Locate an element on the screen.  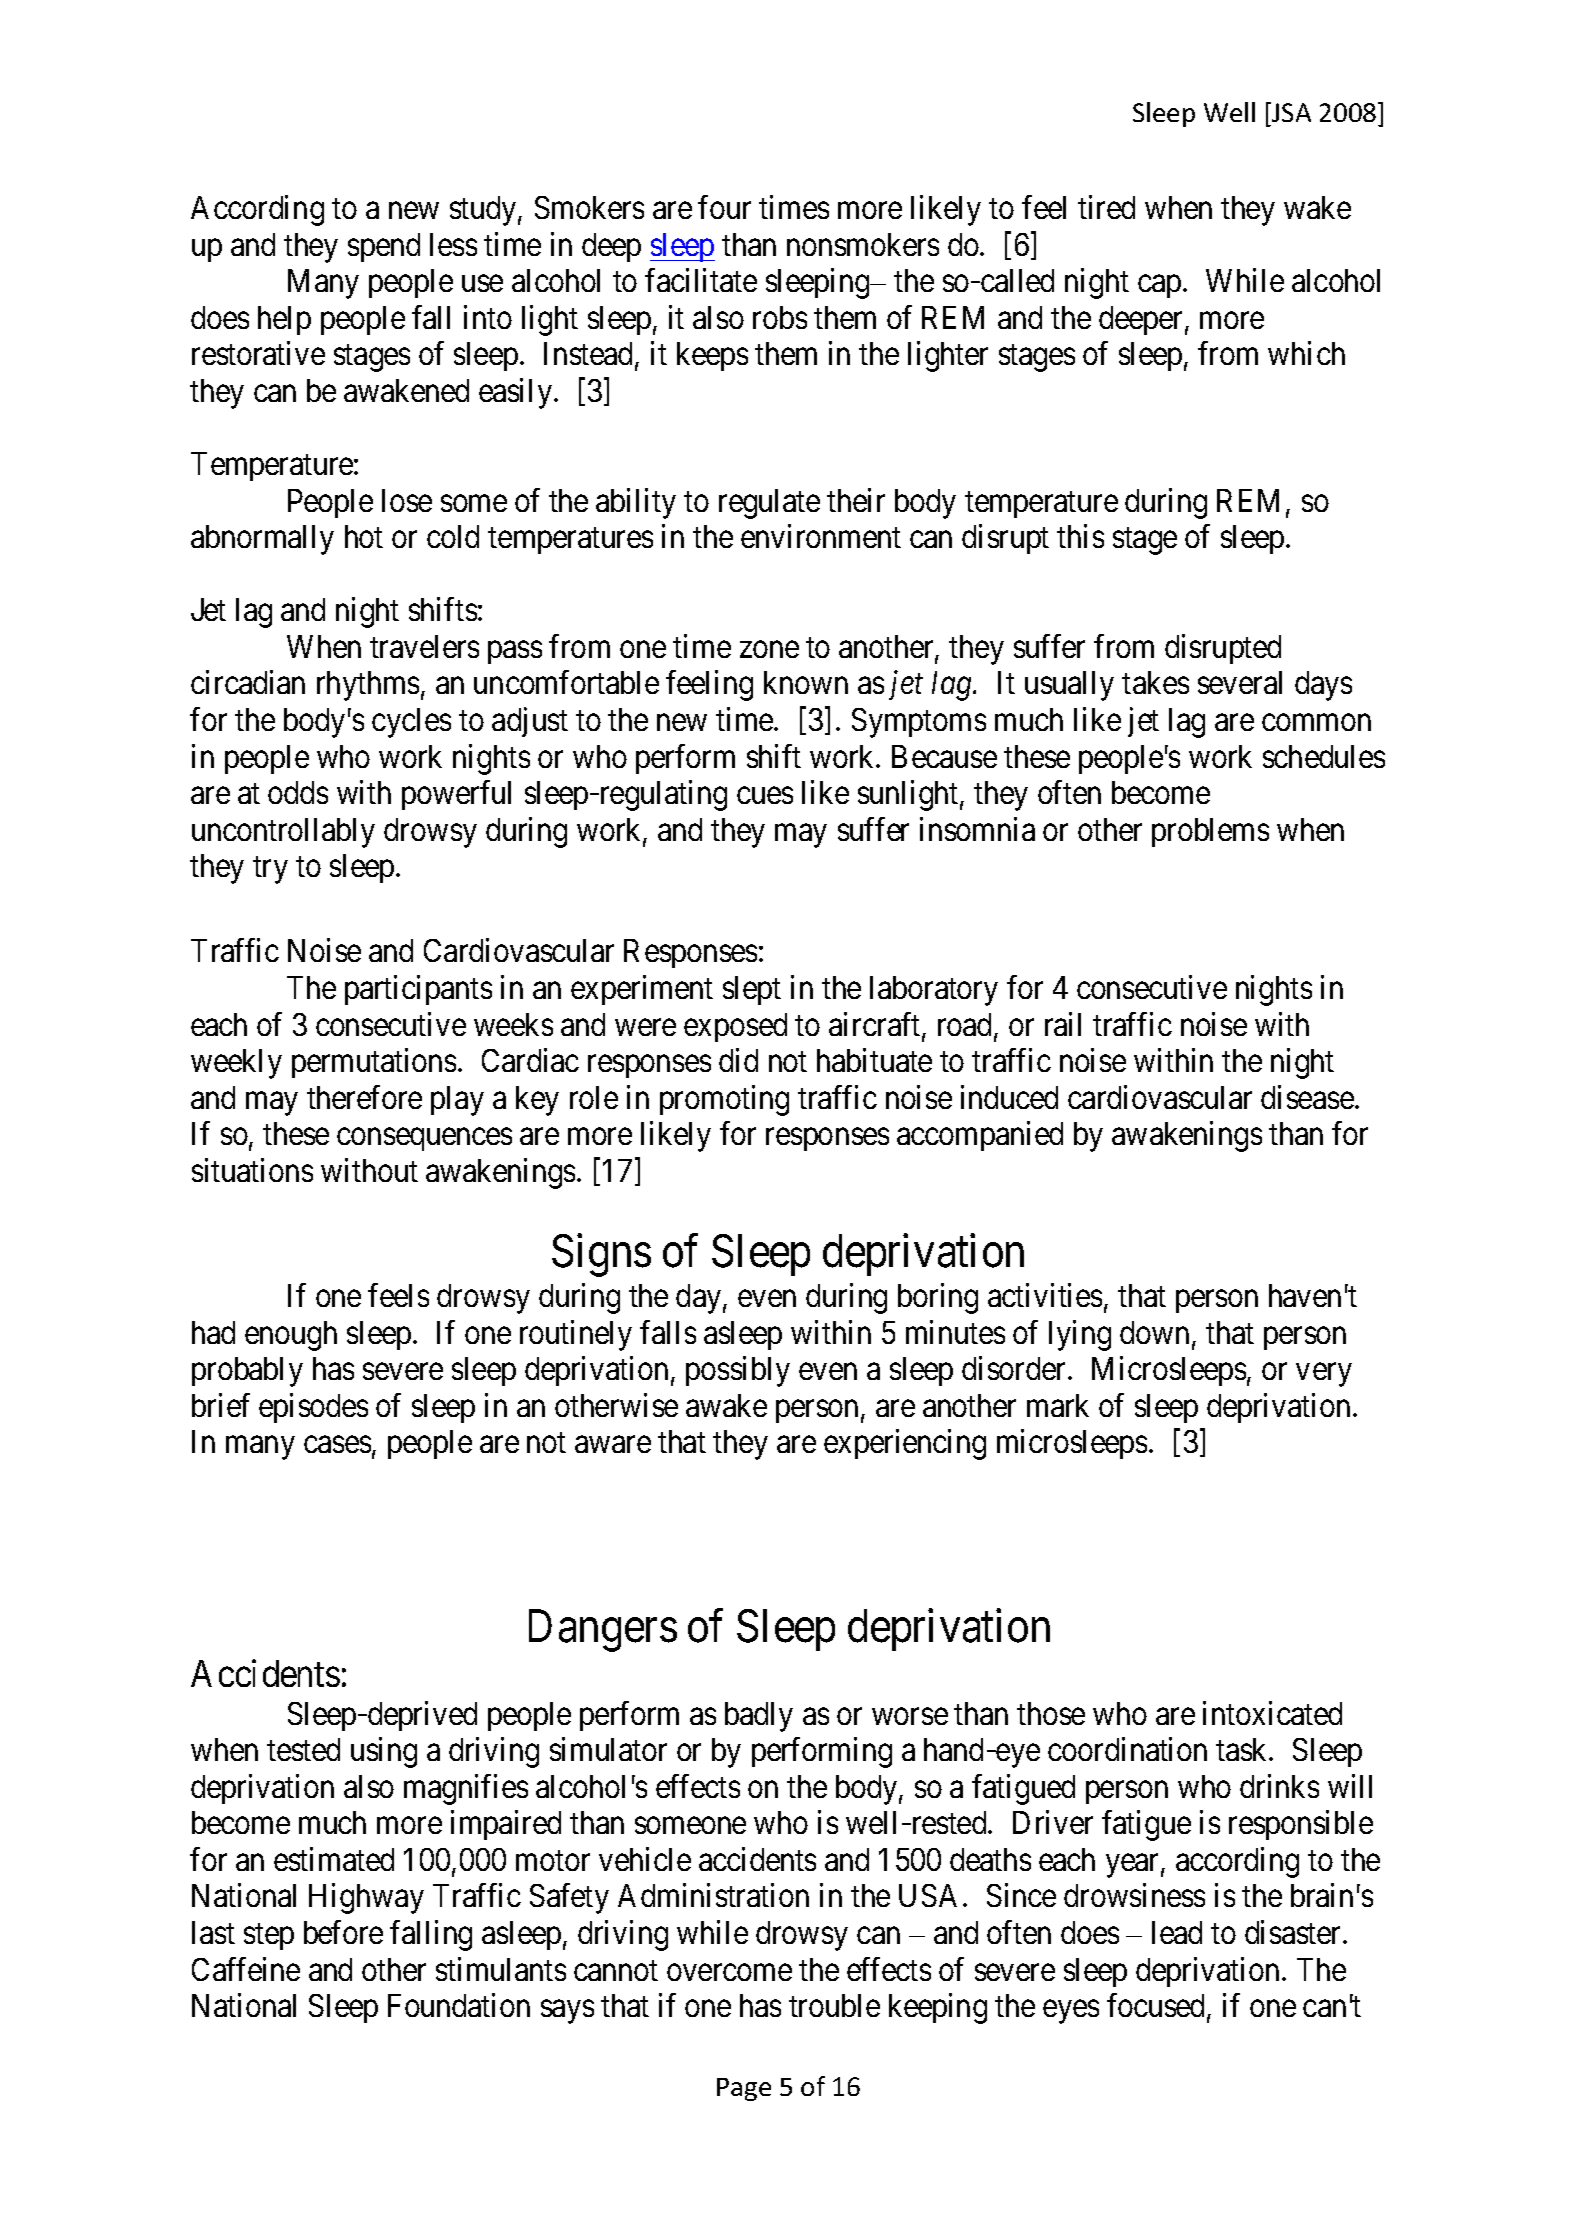
Foundation is located at coordinates (459, 2005).
